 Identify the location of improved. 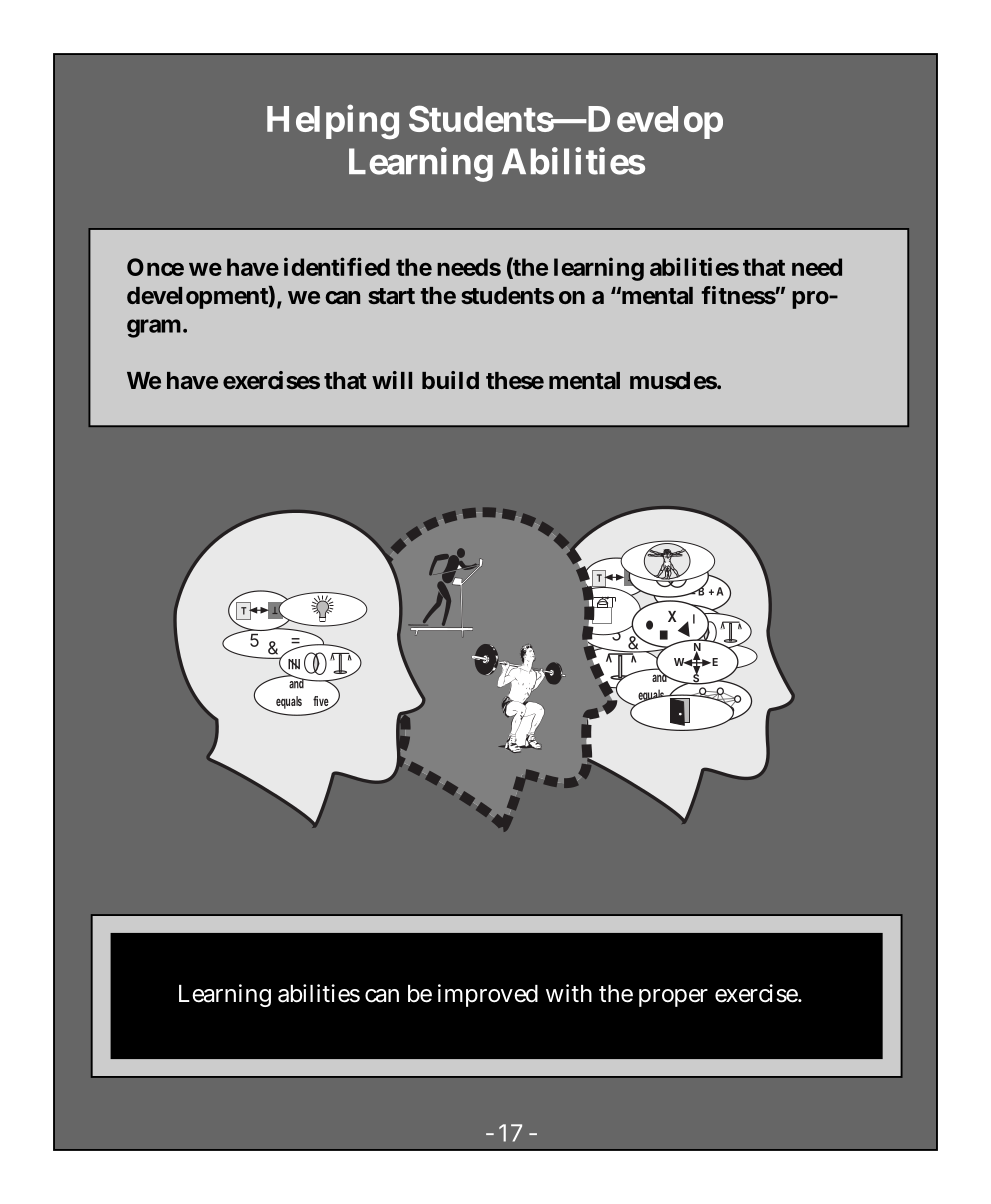
(488, 995).
